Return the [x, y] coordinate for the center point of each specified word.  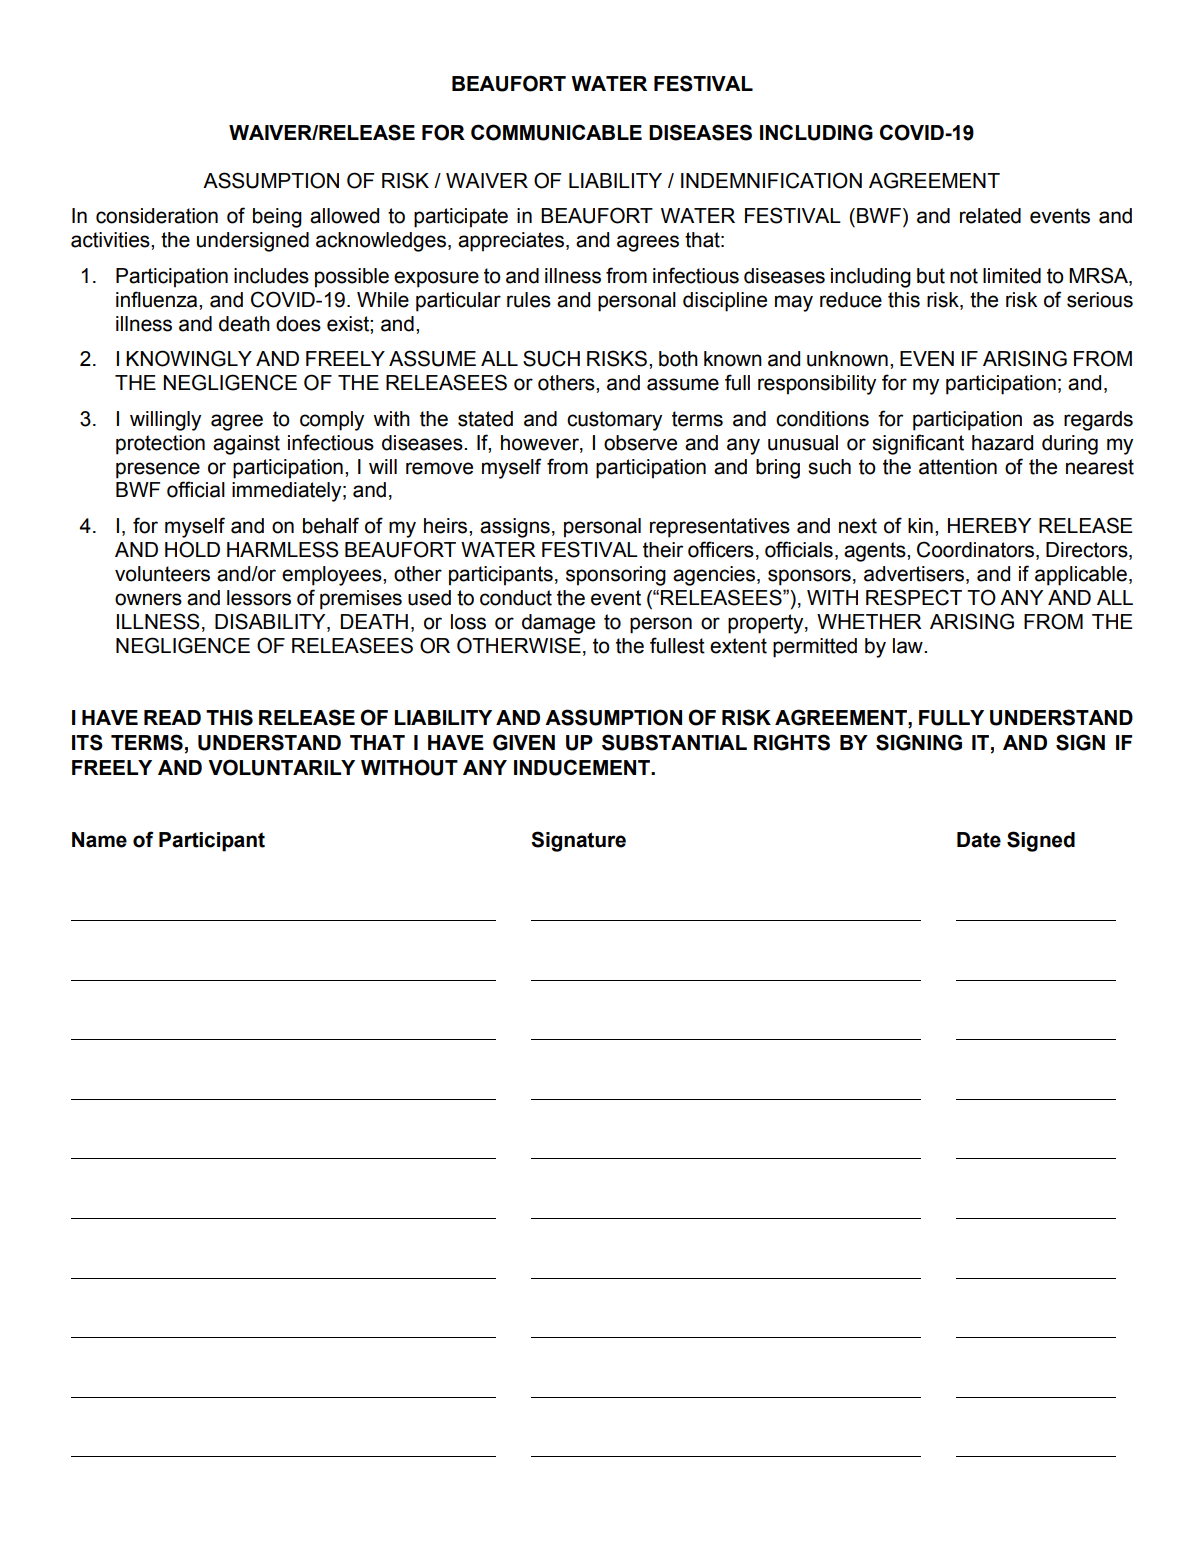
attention [958, 467]
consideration [157, 216]
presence [158, 470]
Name [99, 840]
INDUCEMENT [583, 767]
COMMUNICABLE [556, 132]
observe [640, 443]
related [990, 216]
